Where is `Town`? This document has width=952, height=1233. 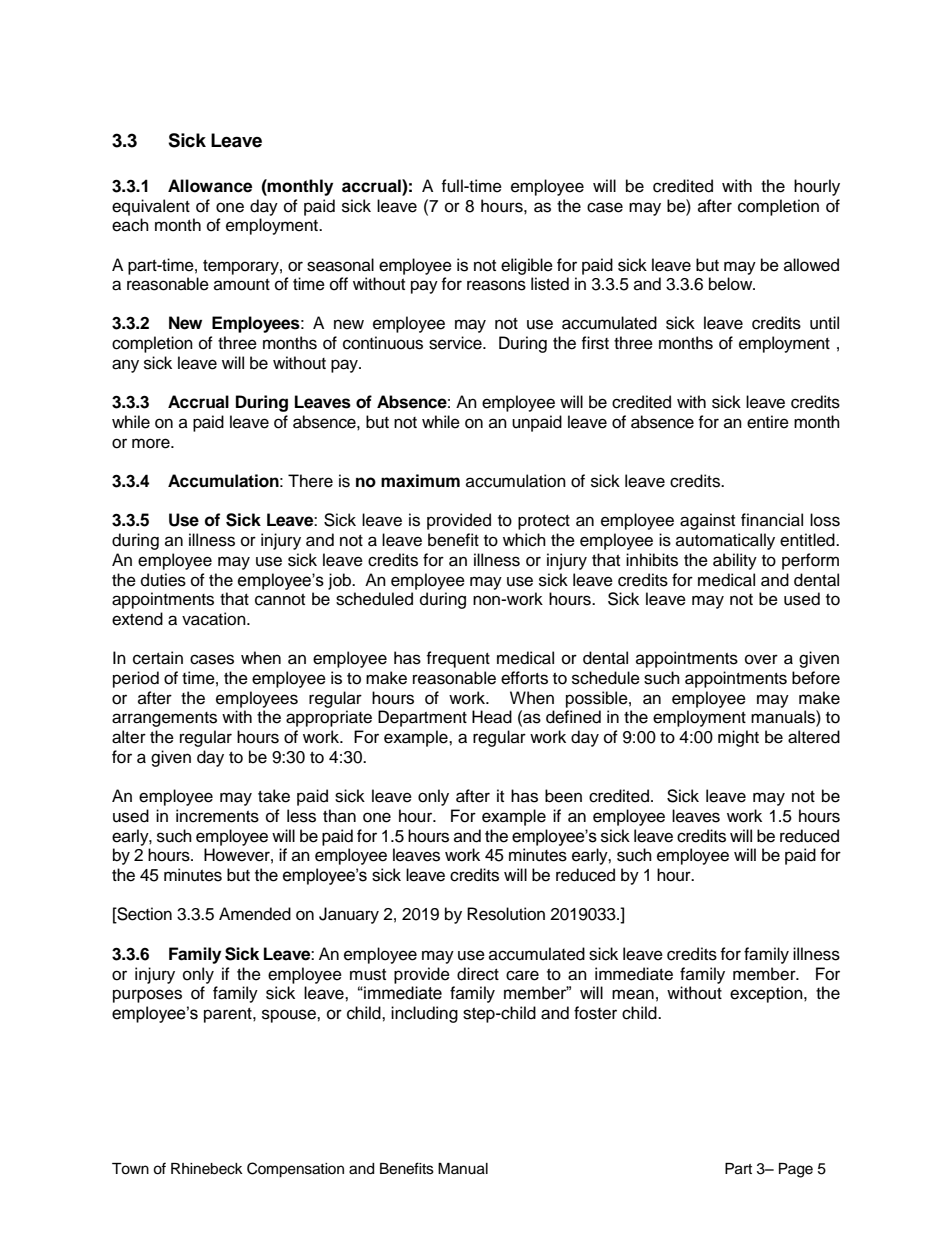 Town is located at coordinates (130, 1169).
